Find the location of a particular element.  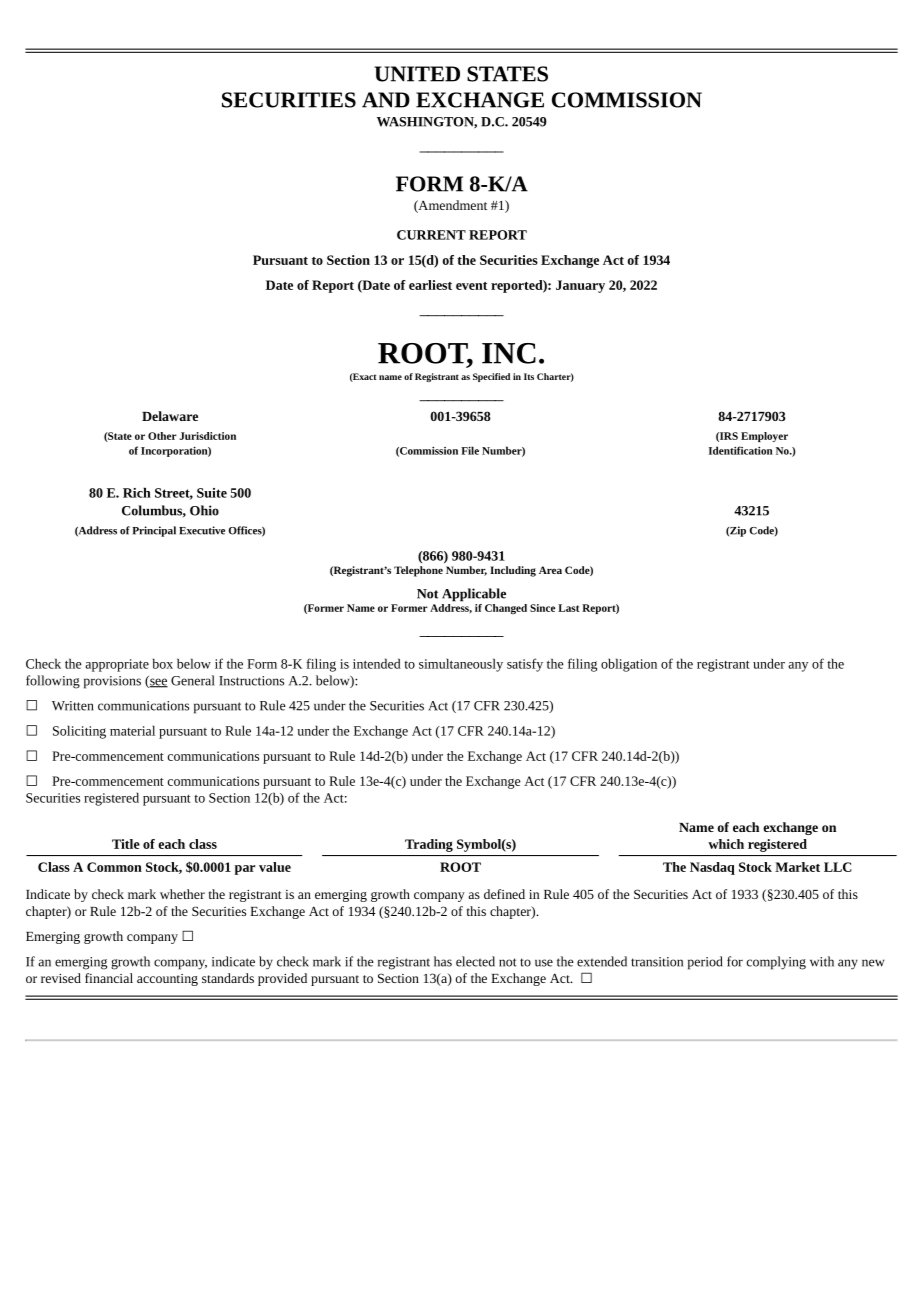

material is located at coordinates (132, 730).
